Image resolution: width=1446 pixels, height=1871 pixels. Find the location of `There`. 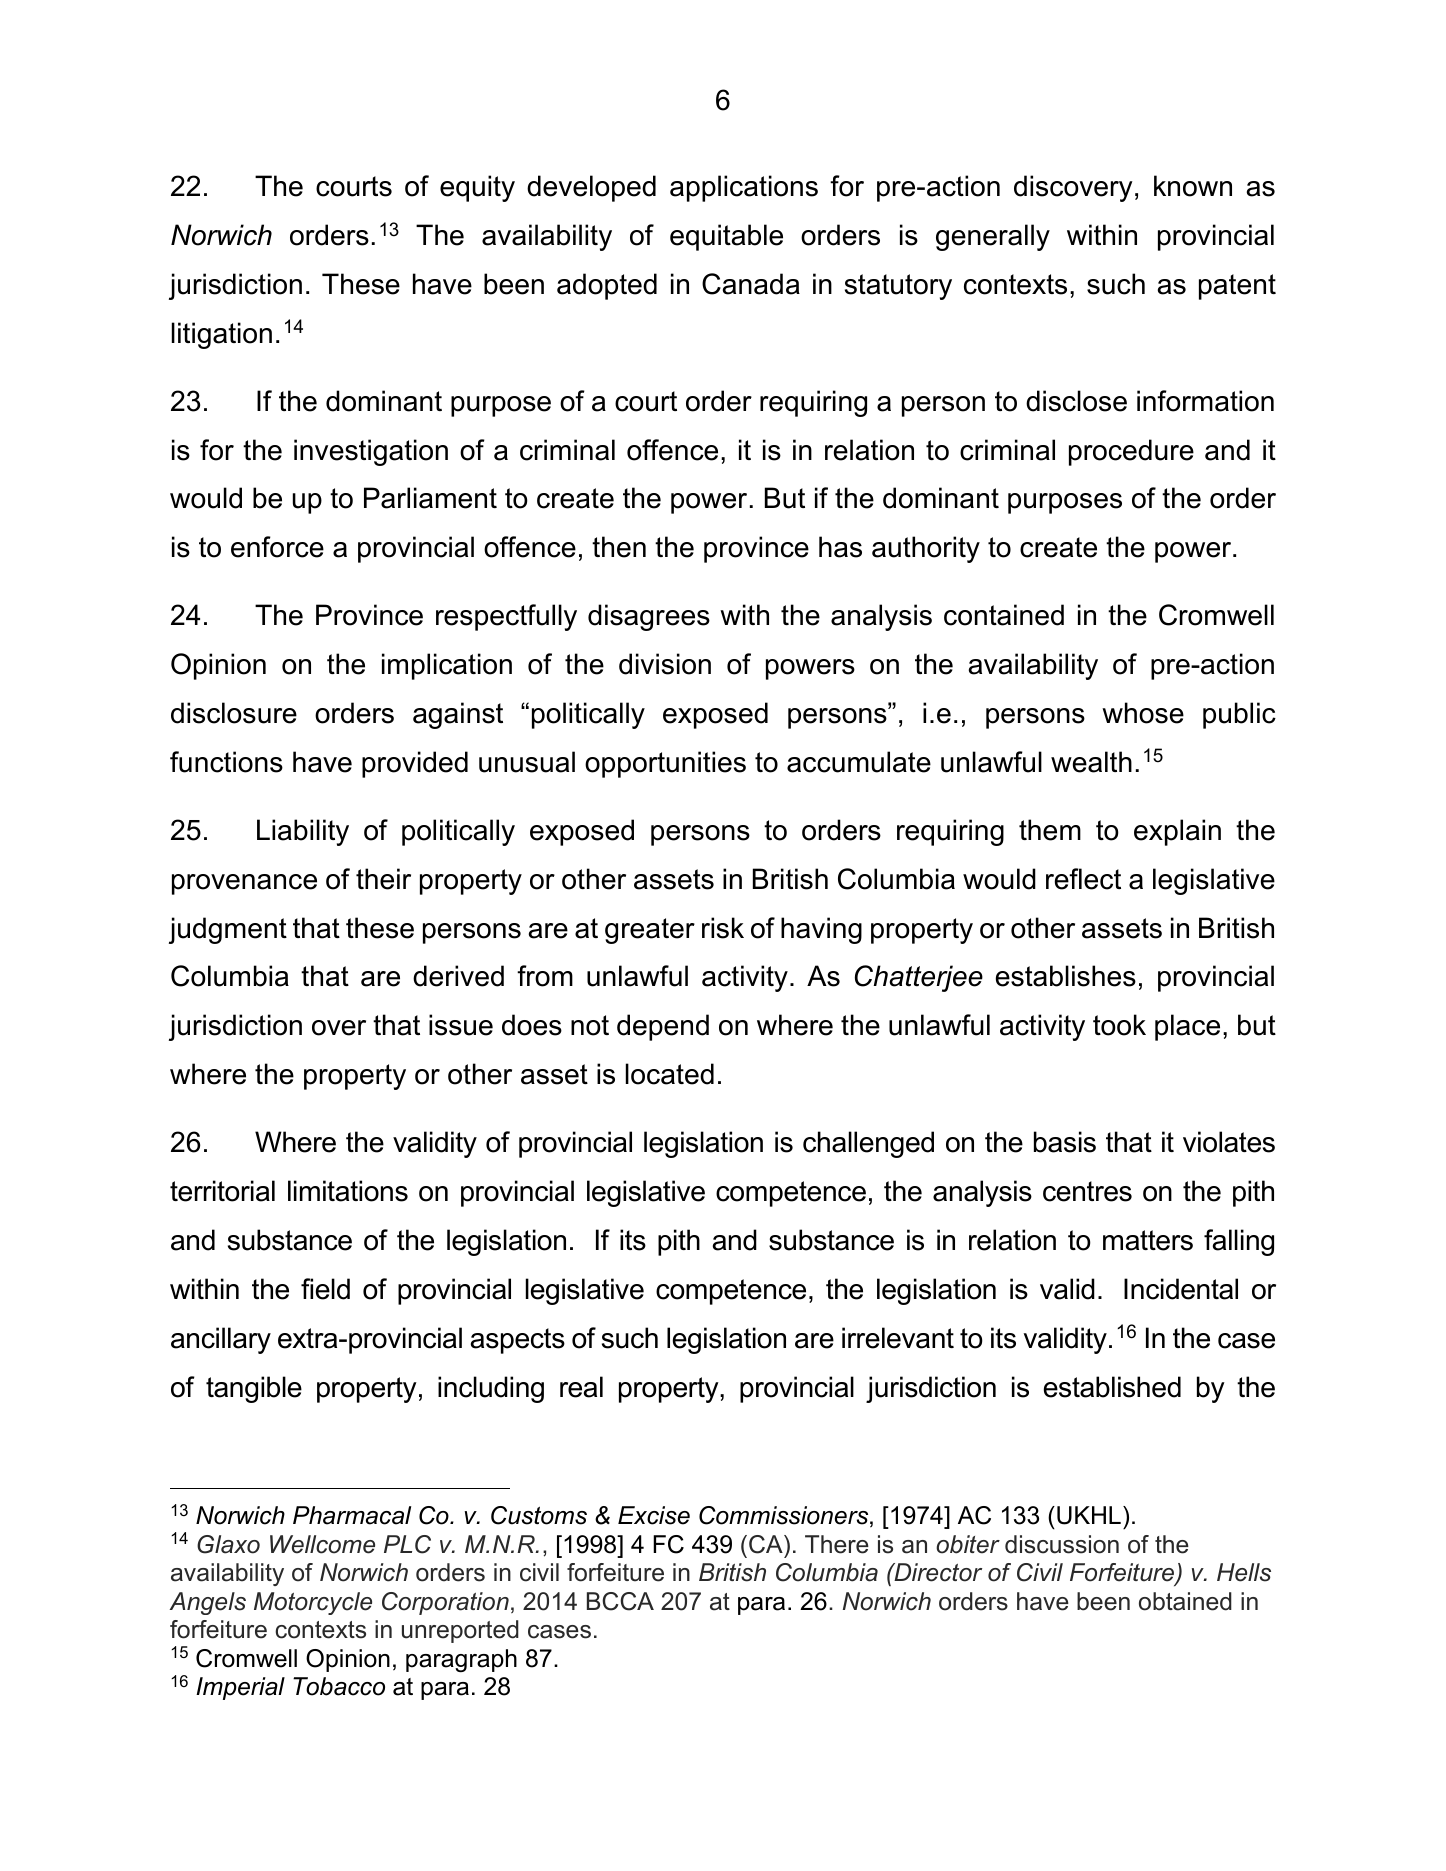

There is located at coordinates (837, 1544).
